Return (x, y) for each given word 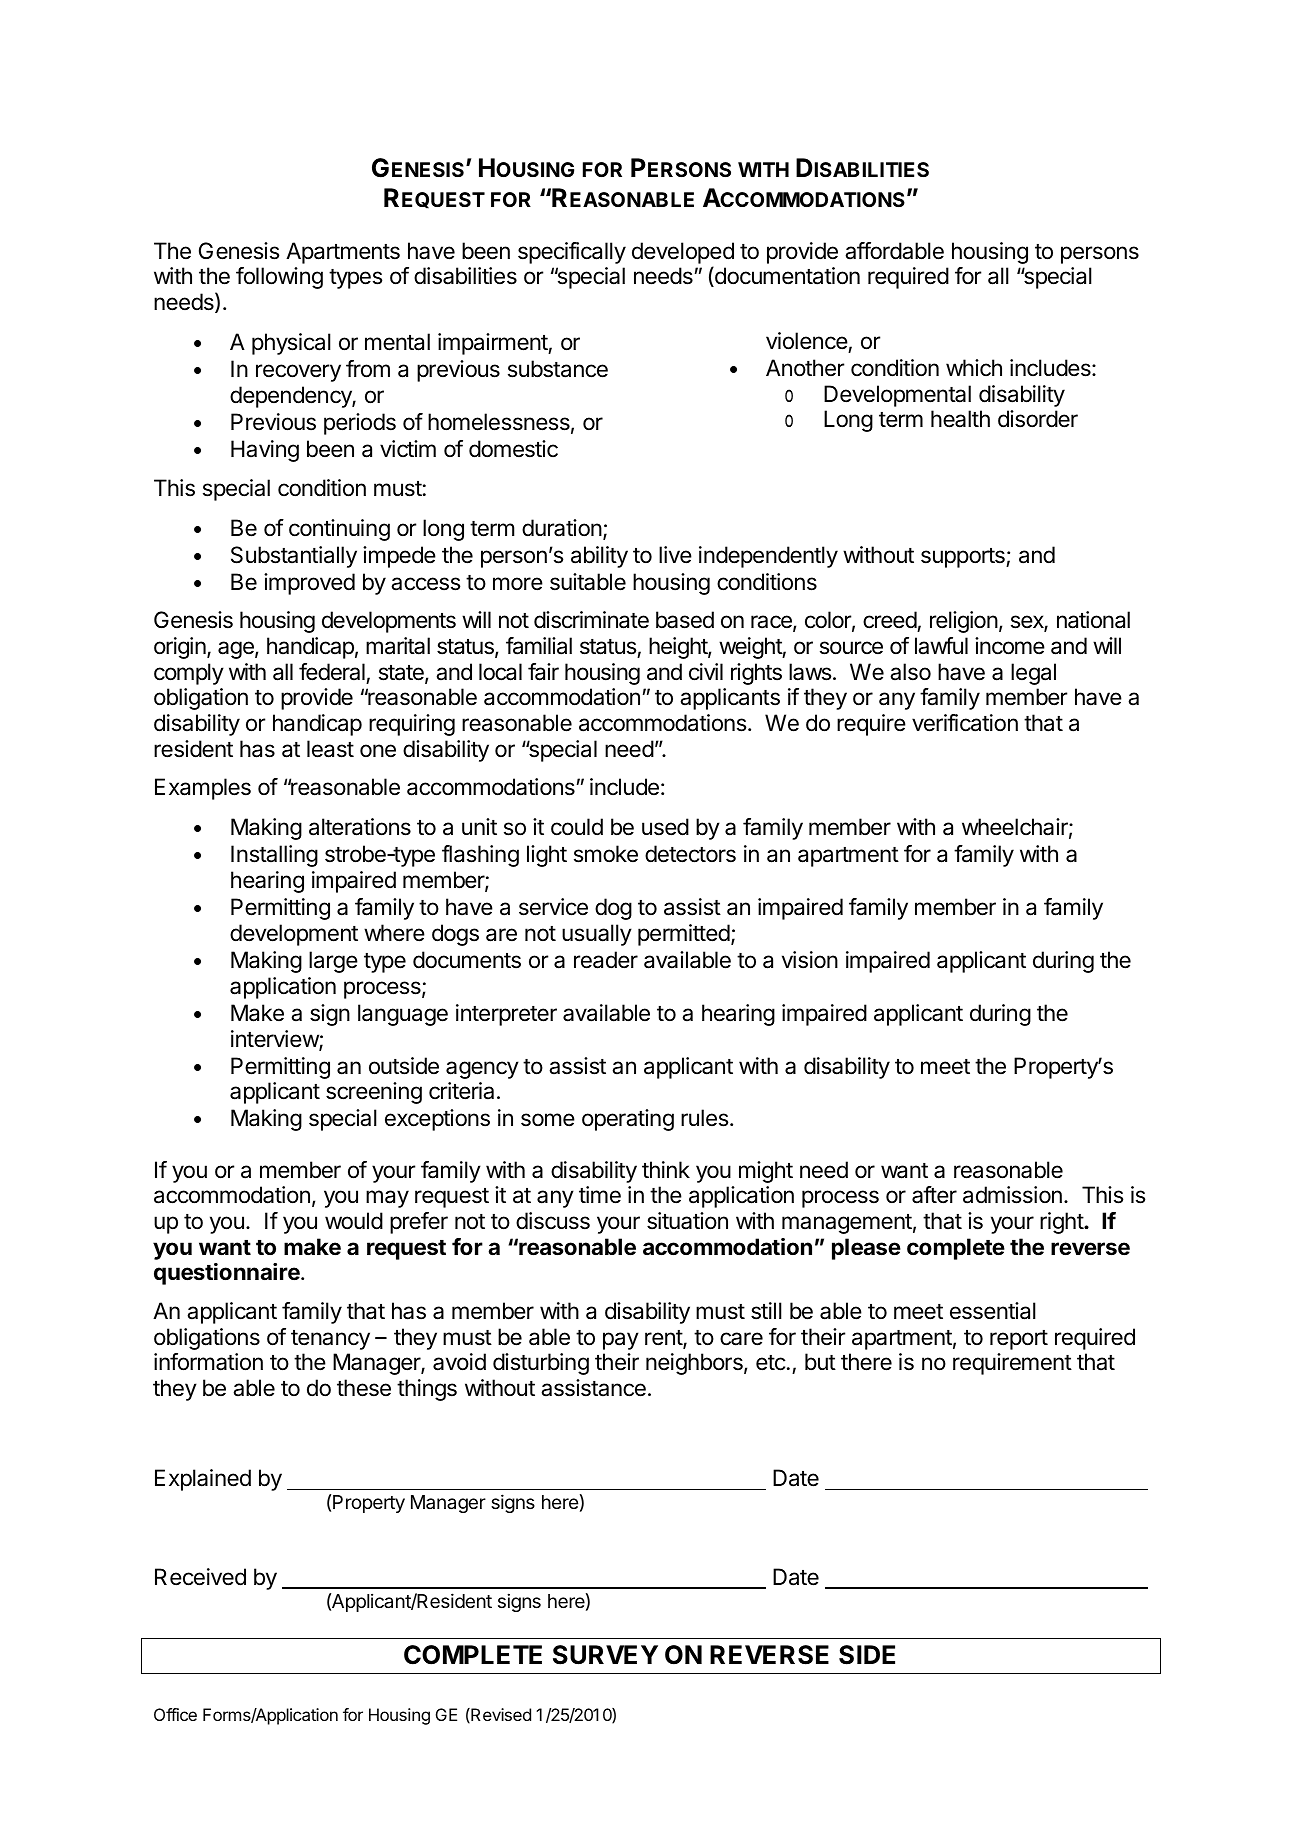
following (279, 278)
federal (332, 672)
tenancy (330, 1340)
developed (683, 254)
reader (606, 960)
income (1010, 646)
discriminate (591, 620)
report (1019, 1340)
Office (175, 1714)
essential (993, 1311)
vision (810, 960)
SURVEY (605, 1655)
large (333, 962)
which (974, 368)
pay (621, 1341)
